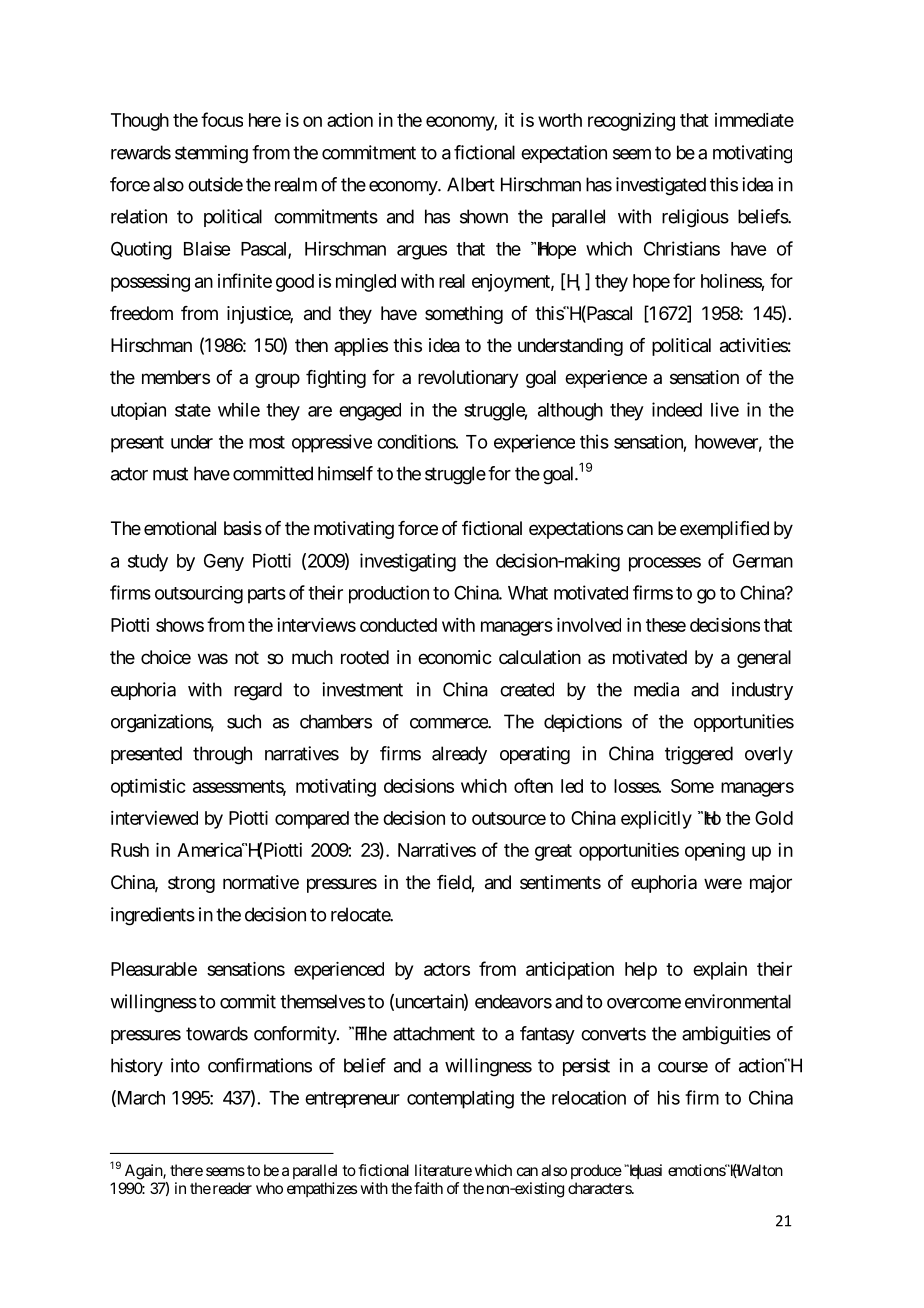 The width and height of the screenshot is (924, 1308). Describe the element at coordinates (269, 1188) in the screenshot. I see `who` at that location.
